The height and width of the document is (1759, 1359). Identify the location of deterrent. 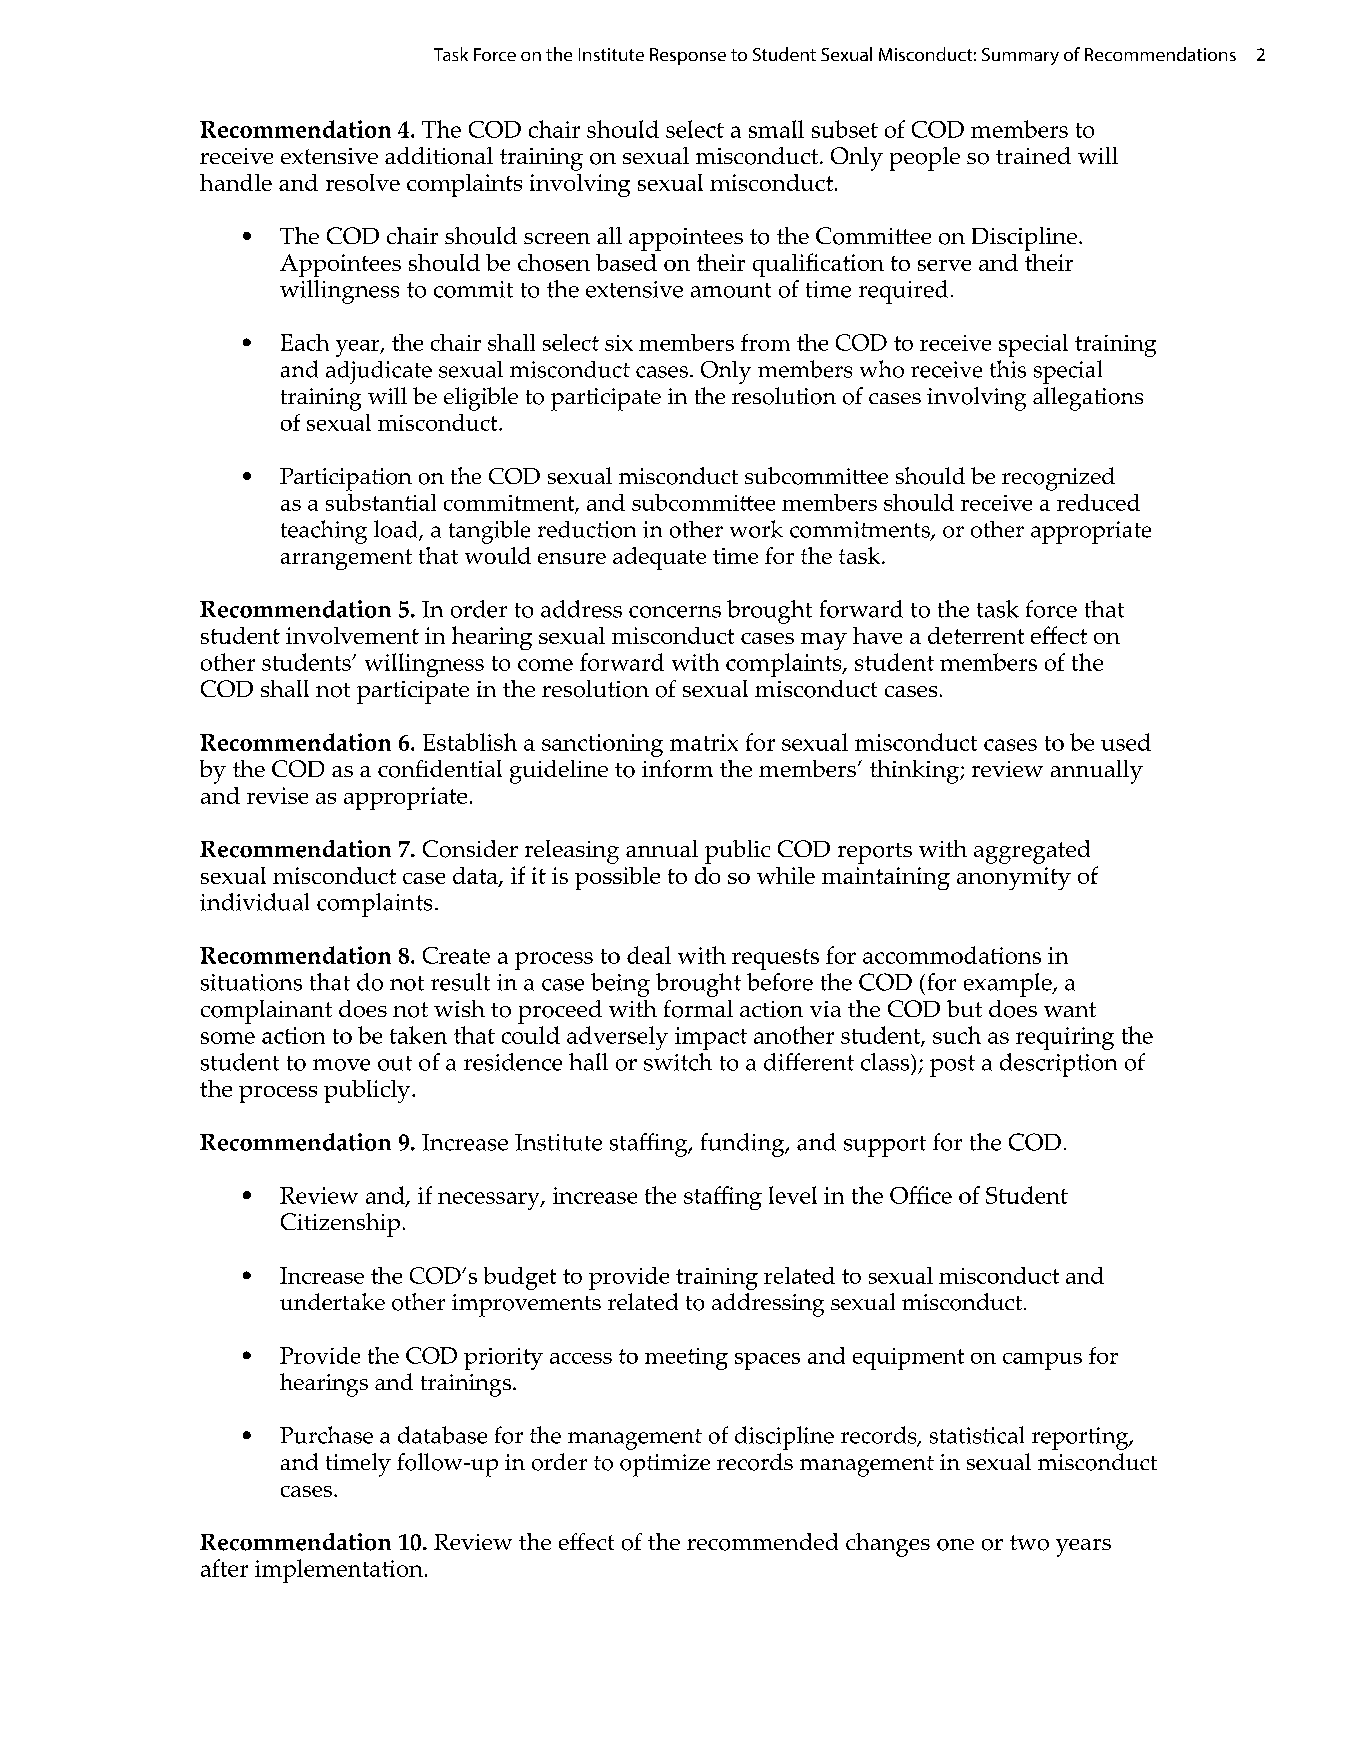
(976, 635).
